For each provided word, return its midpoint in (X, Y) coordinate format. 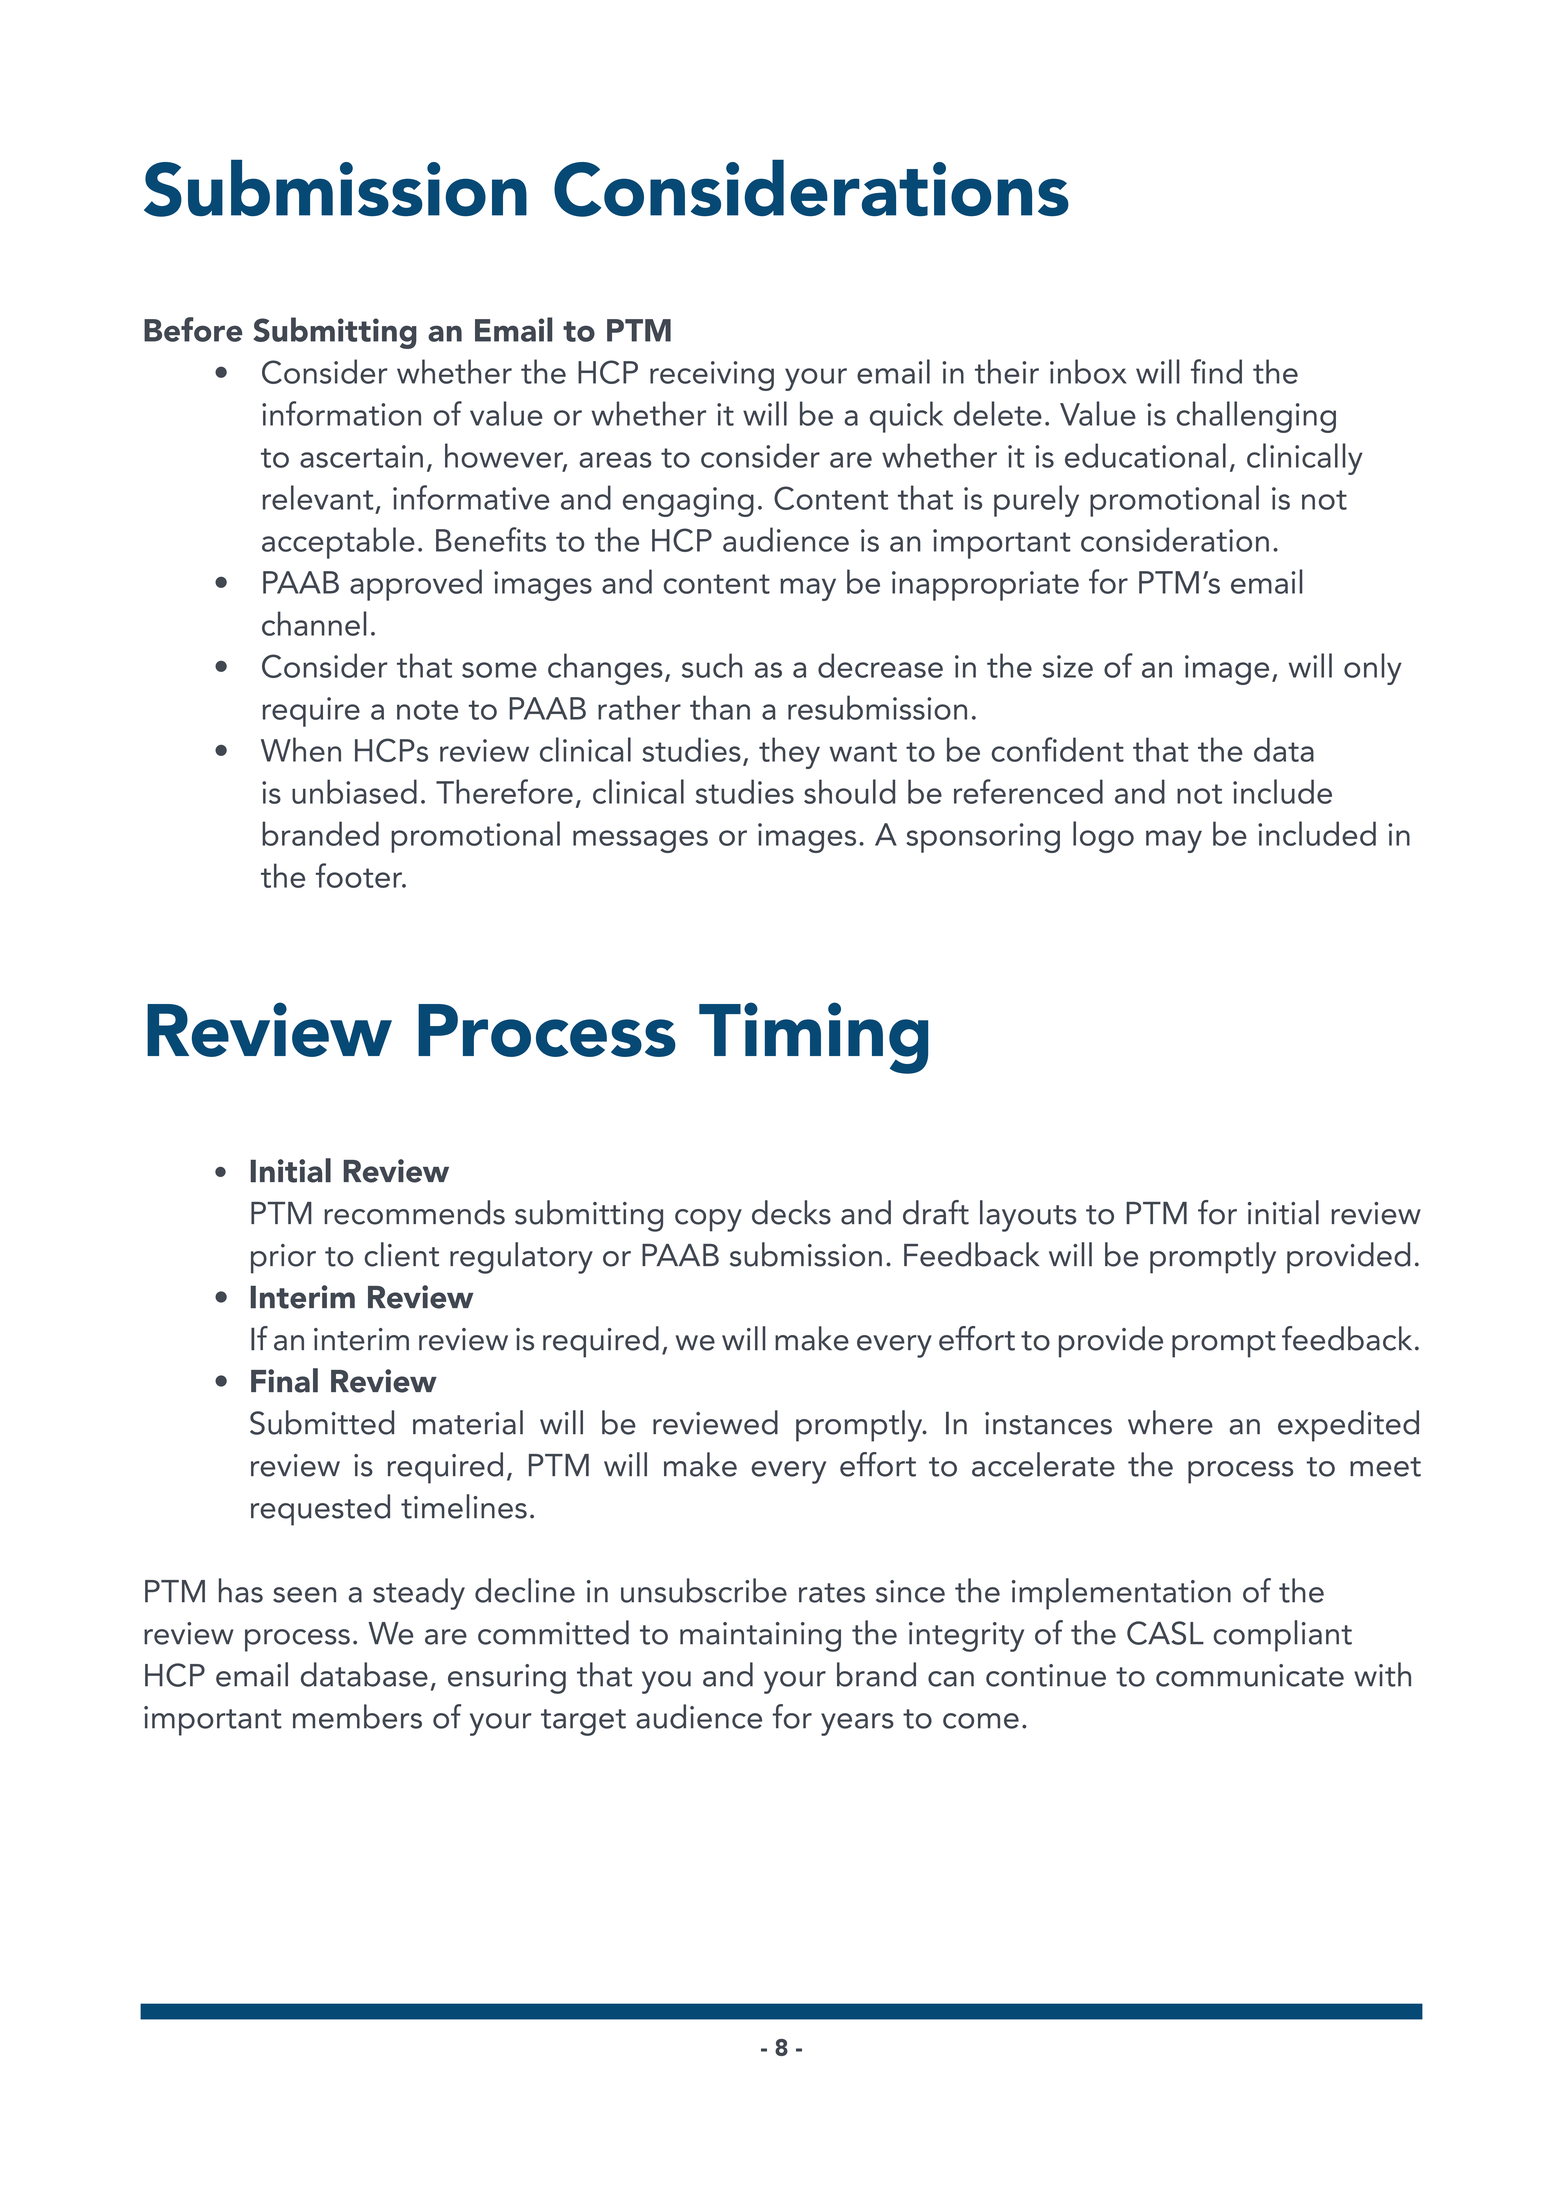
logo (1103, 837)
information (341, 413)
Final (284, 1380)
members (357, 1716)
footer (360, 875)
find (1216, 371)
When (301, 749)
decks (791, 1212)
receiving (712, 376)
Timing (813, 1038)
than (720, 707)
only (1373, 669)
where (1170, 1422)
